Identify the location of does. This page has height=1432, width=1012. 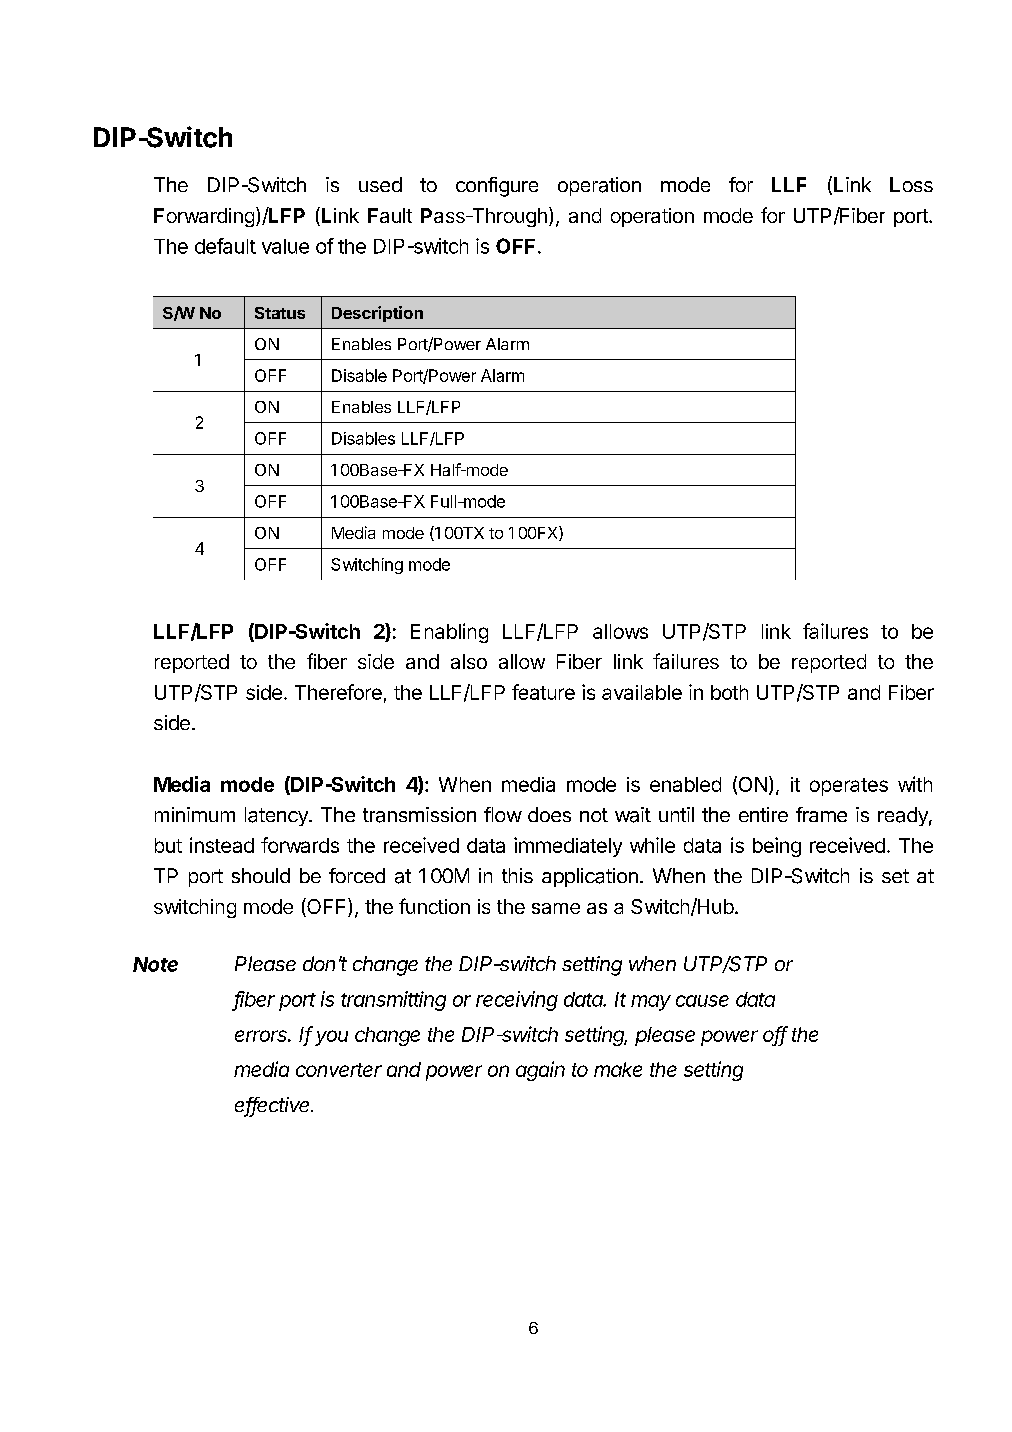
(549, 814).
